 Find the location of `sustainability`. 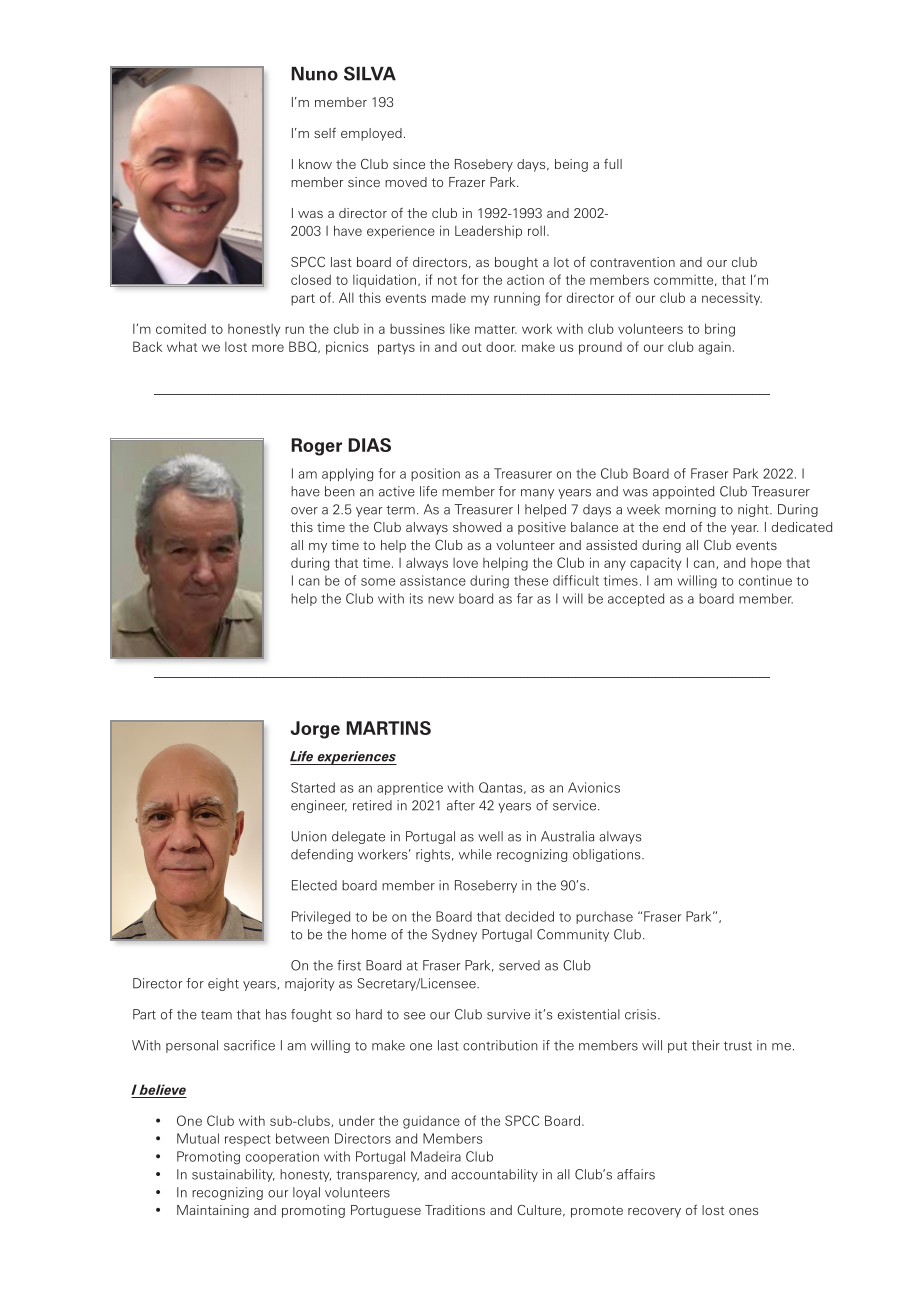

sustainability is located at coordinates (233, 1175).
